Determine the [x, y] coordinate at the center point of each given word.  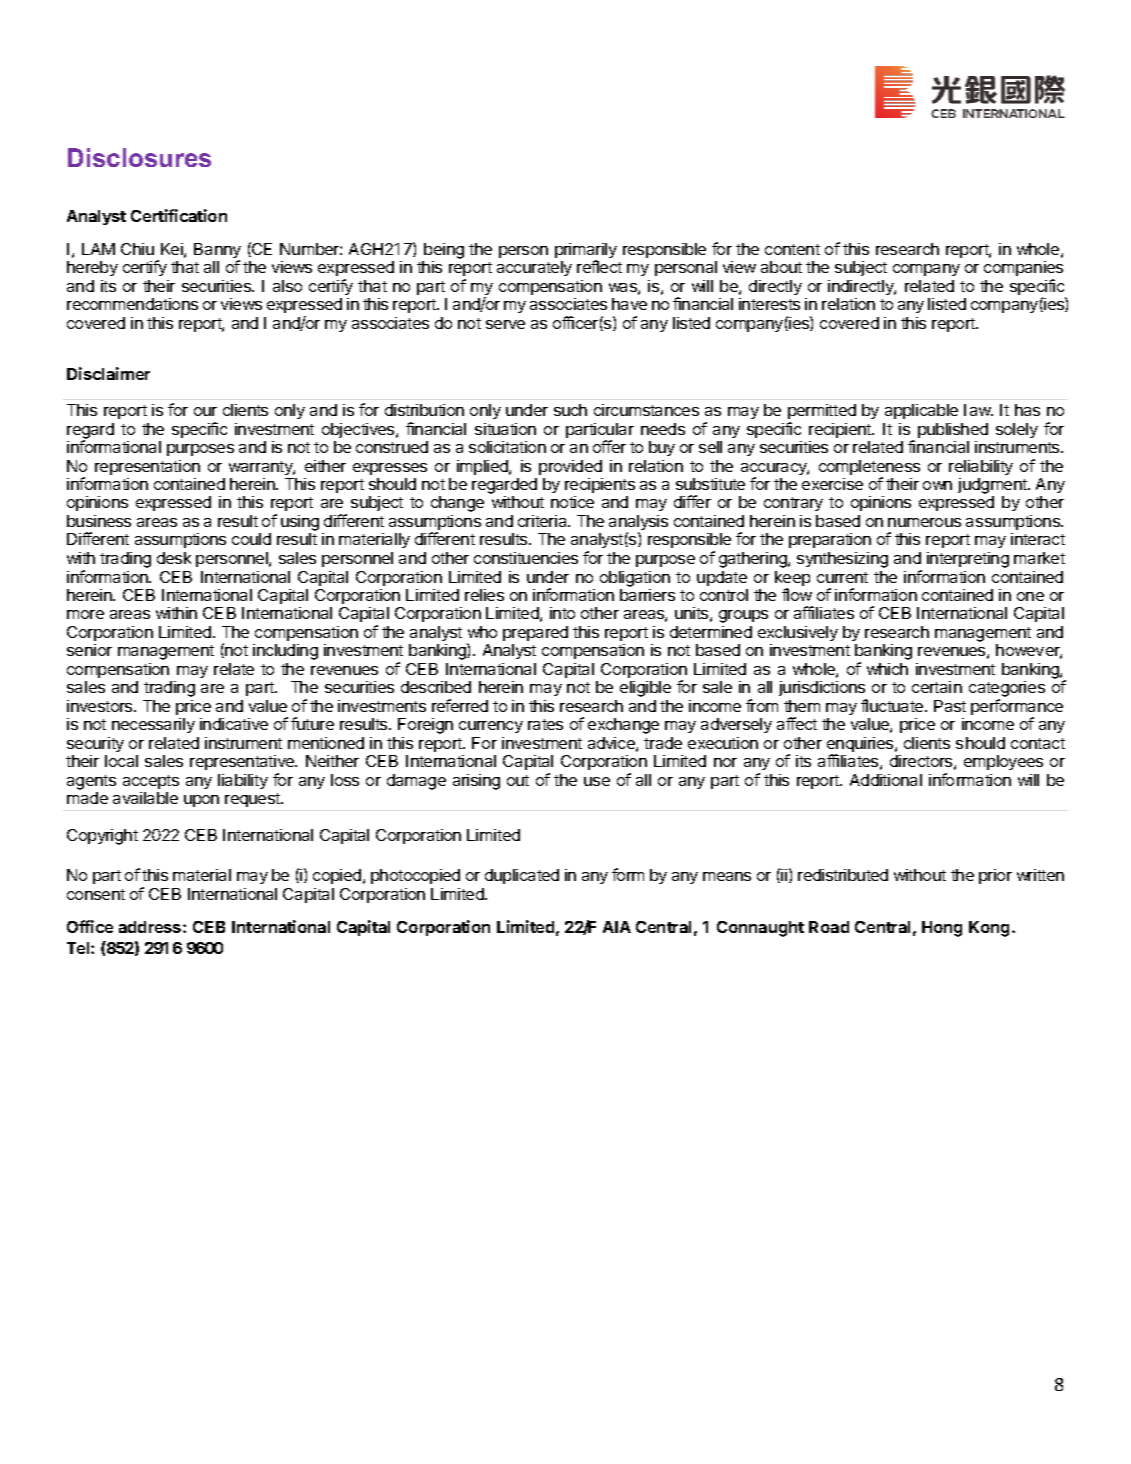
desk [174, 558]
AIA [617, 927]
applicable [921, 411]
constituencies [526, 558]
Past [950, 706]
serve [505, 324]
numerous [924, 522]
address [151, 927]
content [792, 249]
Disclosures [139, 157]
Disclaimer [108, 373]
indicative [234, 724]
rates [545, 724]
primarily [586, 252]
